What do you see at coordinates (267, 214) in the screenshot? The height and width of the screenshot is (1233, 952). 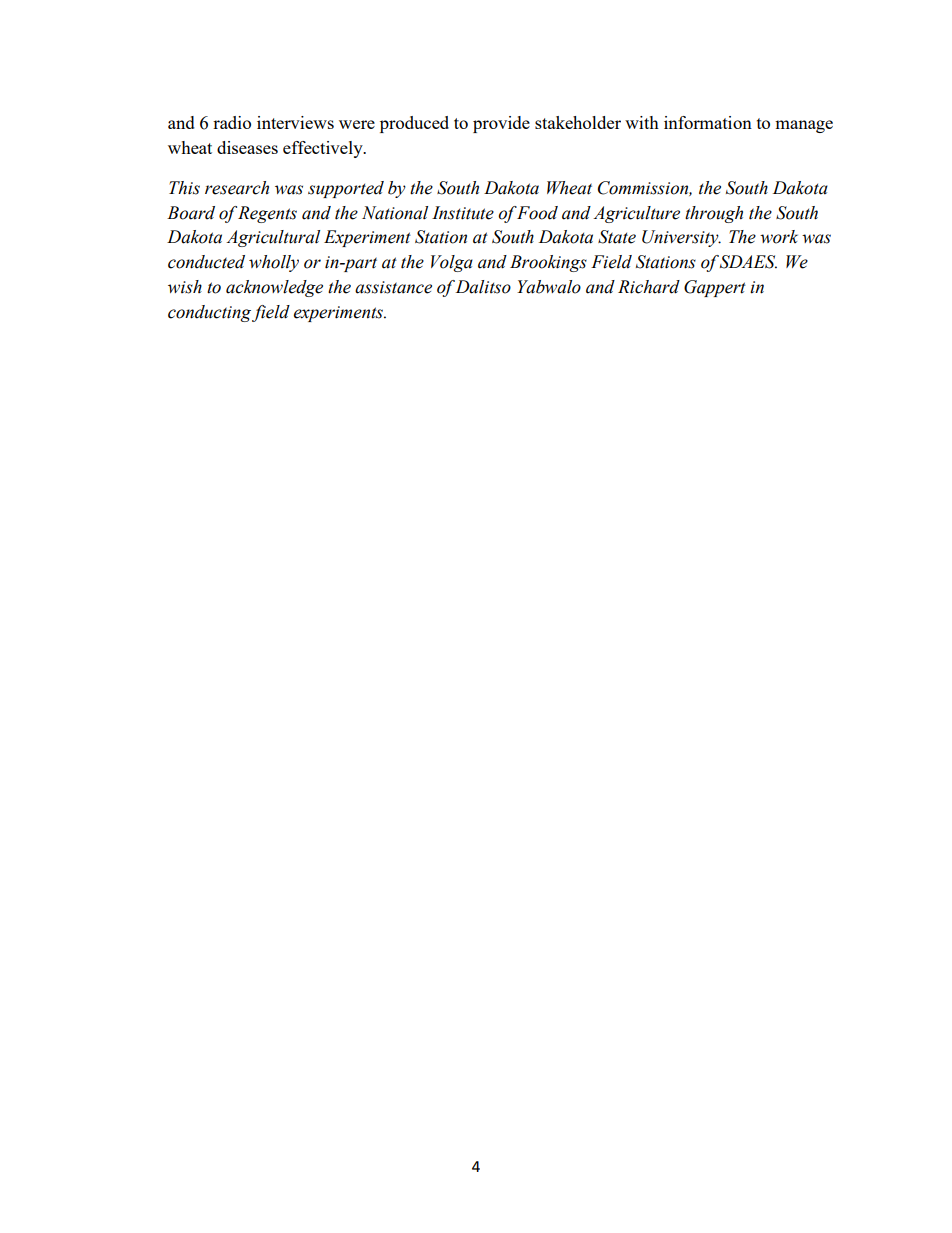 I see `Regents` at bounding box center [267, 214].
